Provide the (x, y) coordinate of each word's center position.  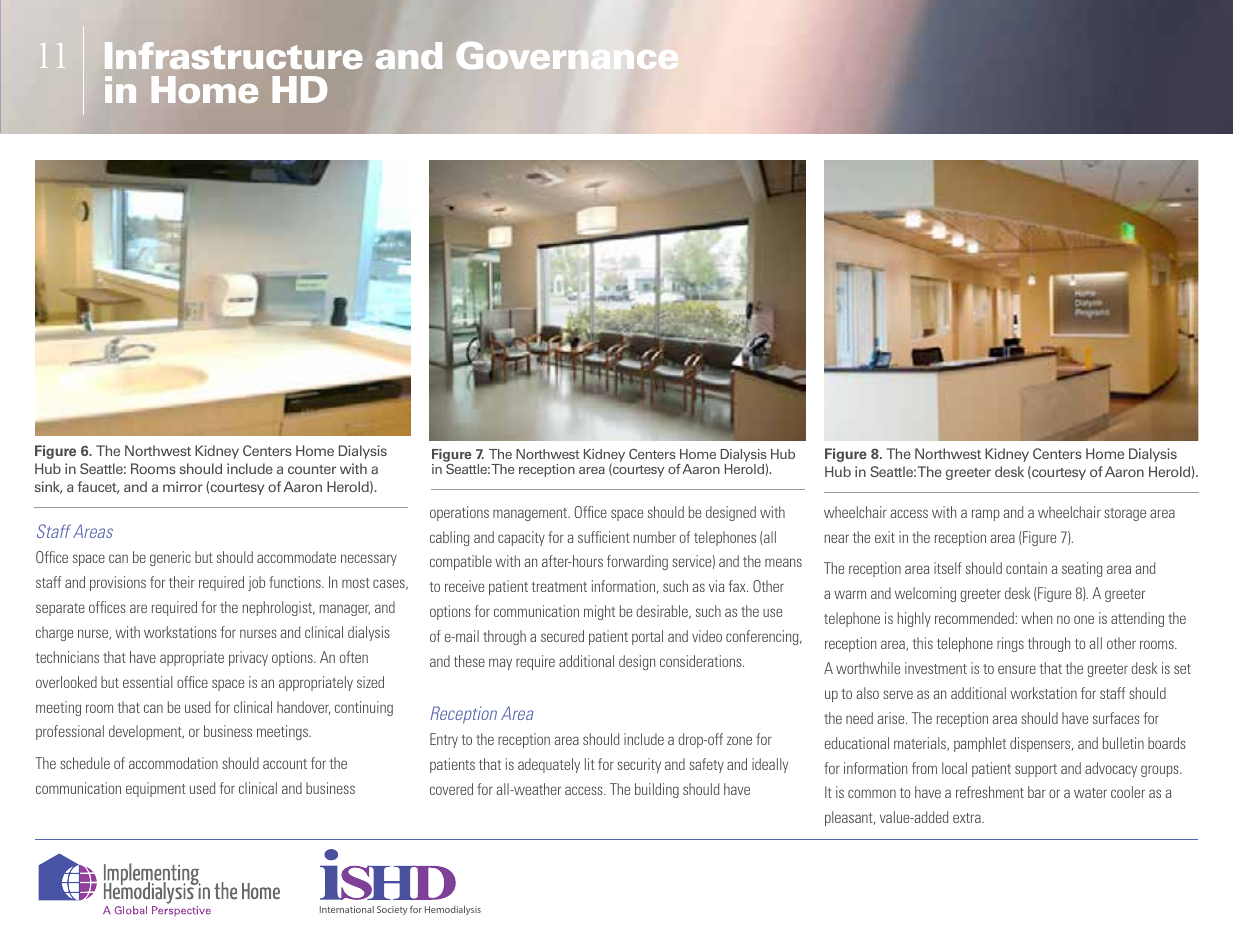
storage (1125, 514)
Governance (567, 55)
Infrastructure (233, 55)
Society (392, 910)
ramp (986, 515)
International (347, 909)
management (531, 514)
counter (312, 469)
